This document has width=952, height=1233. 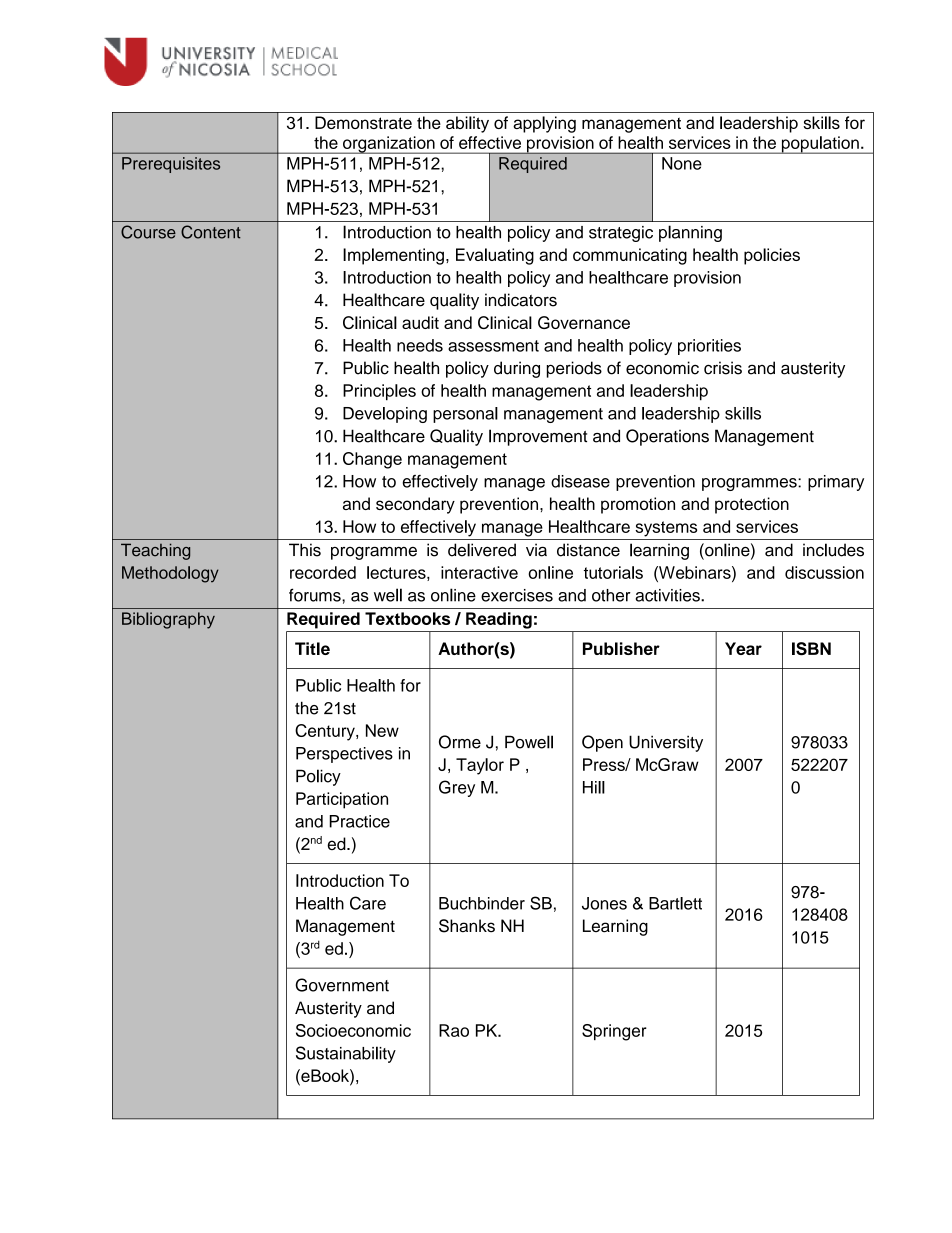 What do you see at coordinates (342, 985) in the document?
I see `Government` at bounding box center [342, 985].
